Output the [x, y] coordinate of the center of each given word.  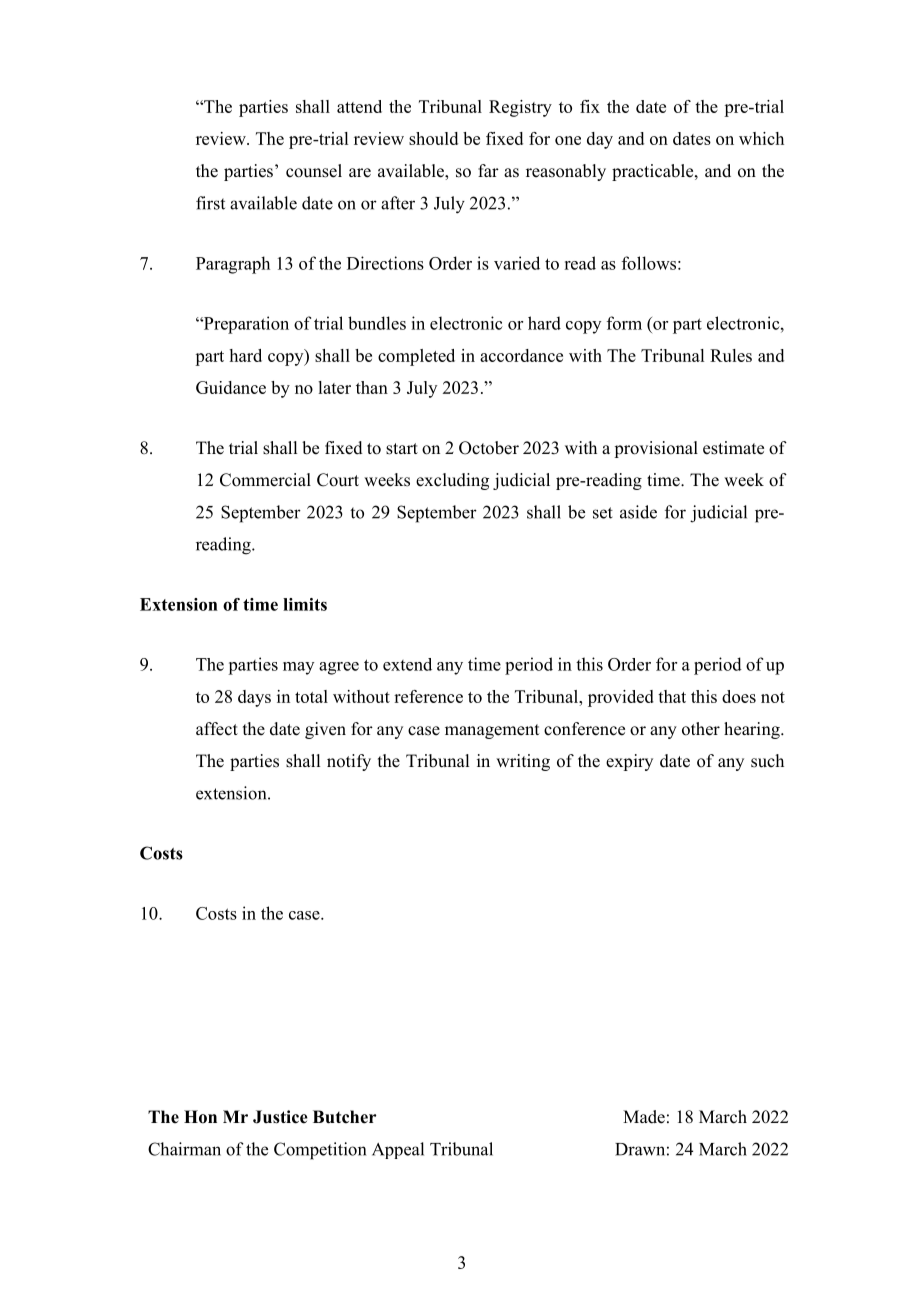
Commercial [265, 480]
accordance [521, 355]
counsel [314, 171]
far [488, 170]
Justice [280, 1117]
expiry [629, 762]
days [254, 698]
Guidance [231, 387]
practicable [654, 172]
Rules [731, 355]
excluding [452, 481]
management [492, 731]
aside [638, 512]
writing [523, 762]
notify [349, 762]
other [701, 729]
